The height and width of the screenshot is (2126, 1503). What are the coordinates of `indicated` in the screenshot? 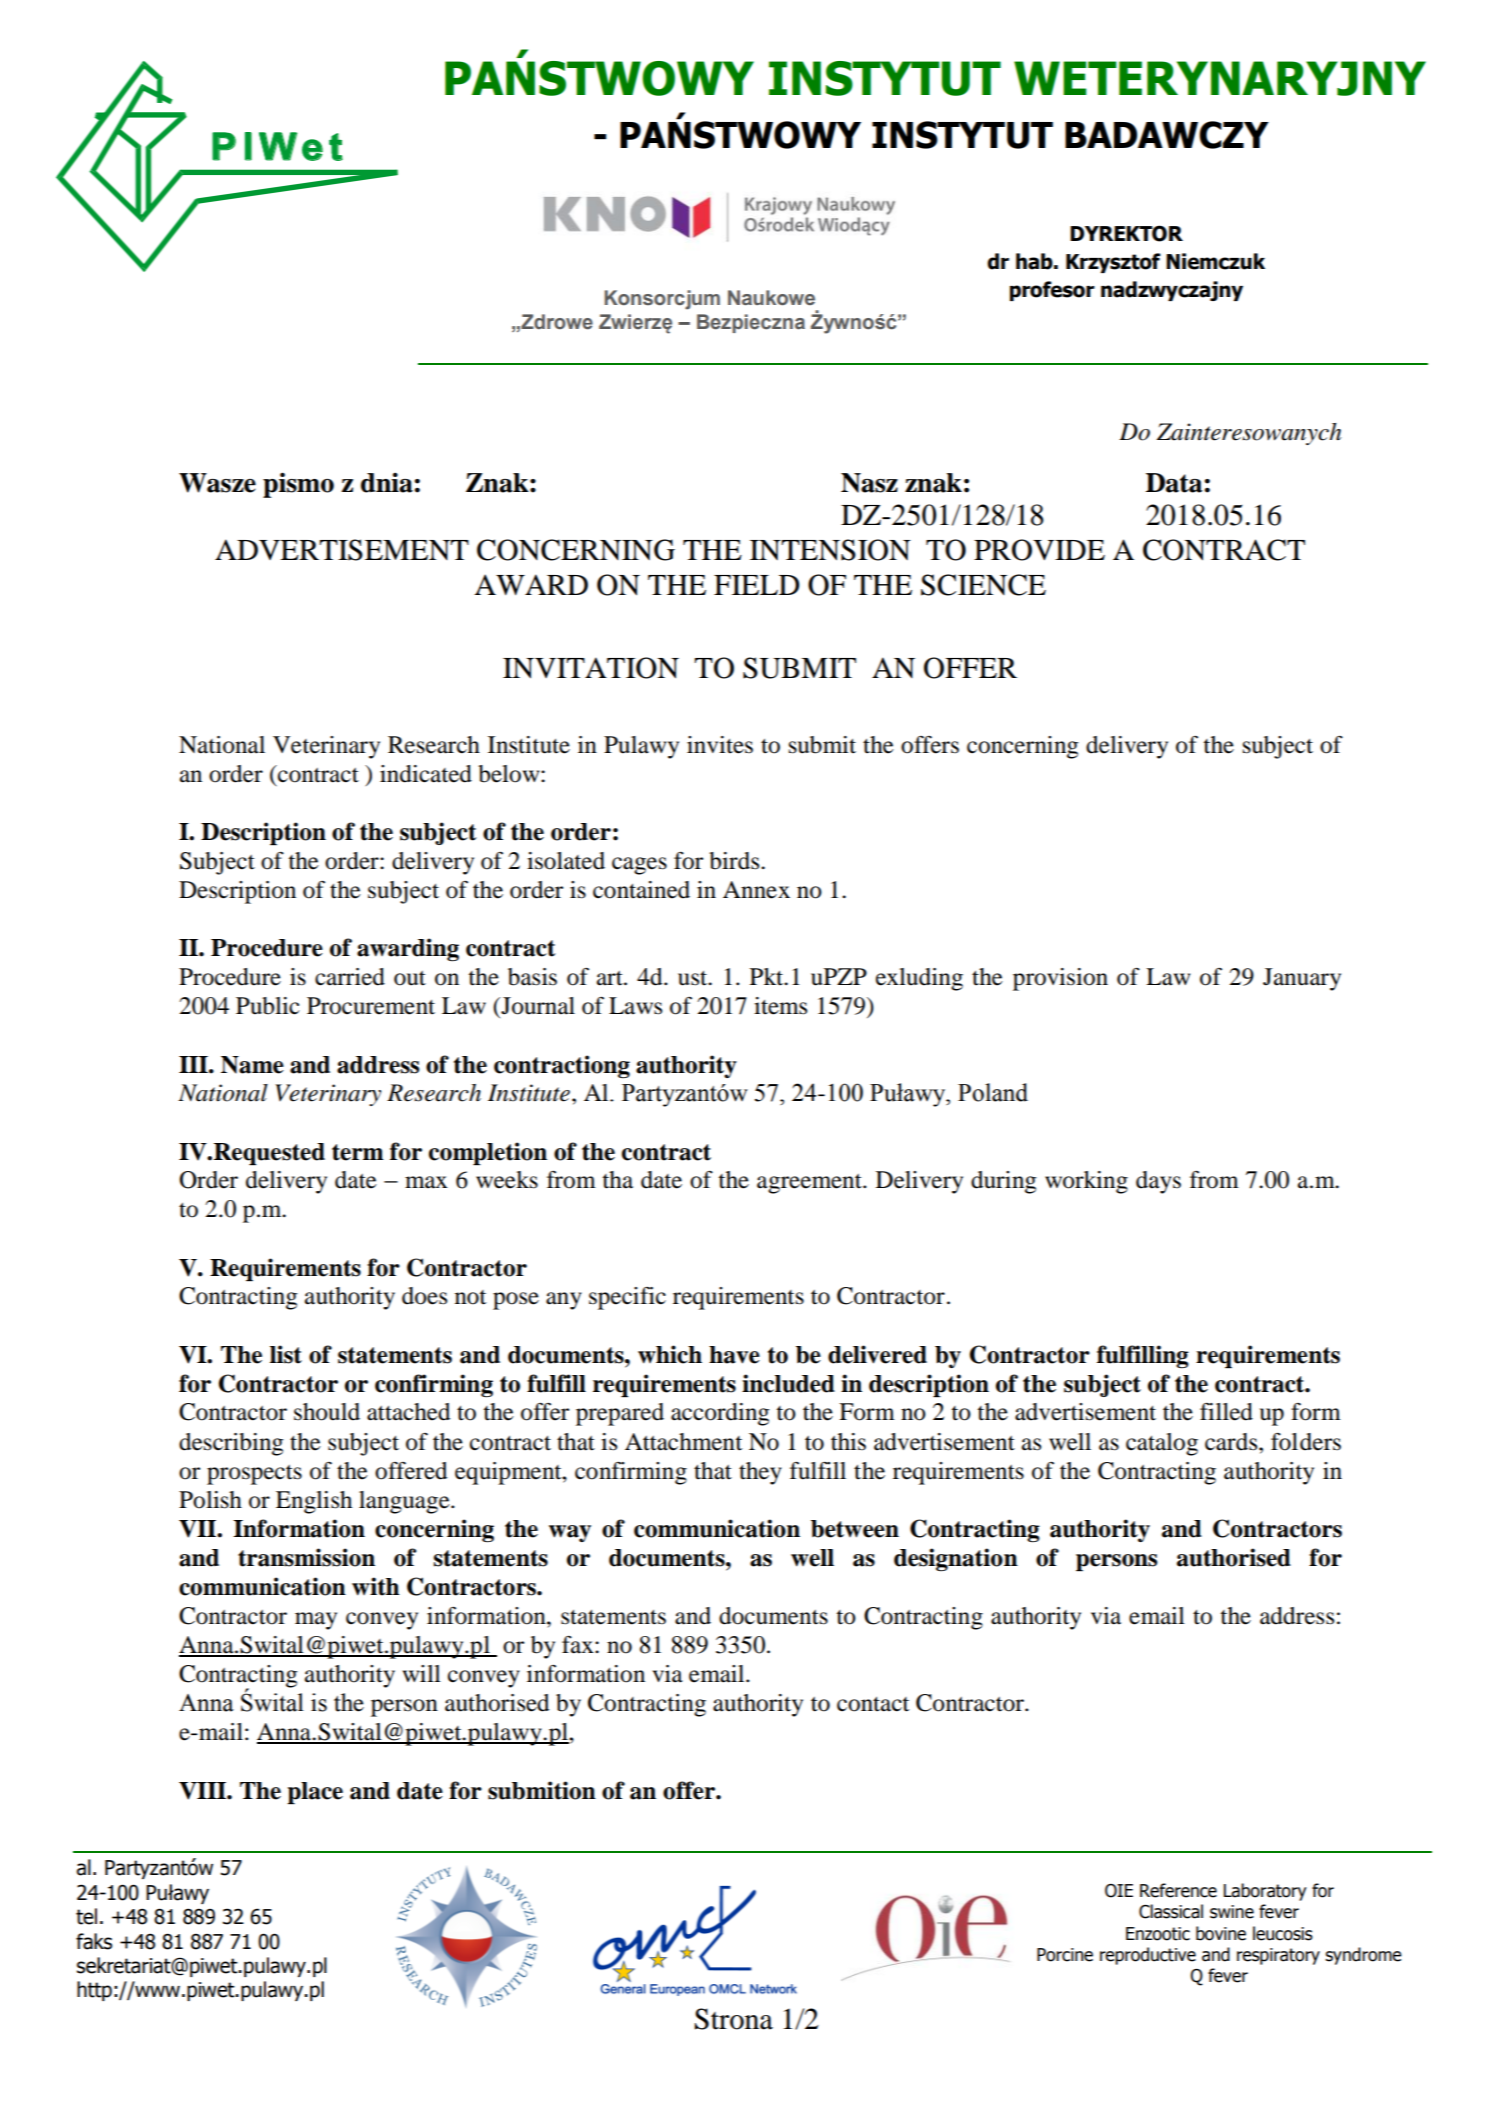 It's located at (426, 774).
